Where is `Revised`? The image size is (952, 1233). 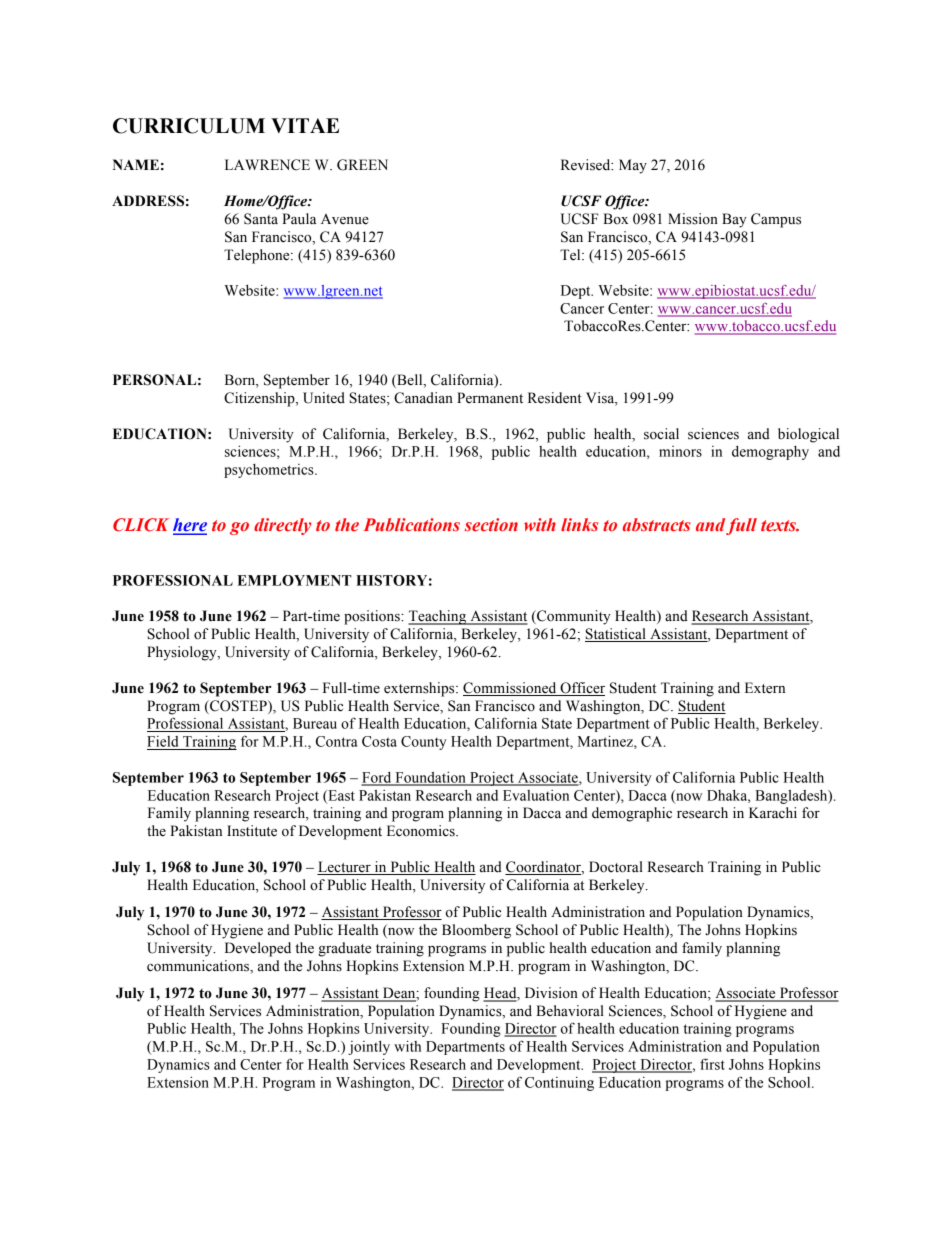 Revised is located at coordinates (587, 165).
